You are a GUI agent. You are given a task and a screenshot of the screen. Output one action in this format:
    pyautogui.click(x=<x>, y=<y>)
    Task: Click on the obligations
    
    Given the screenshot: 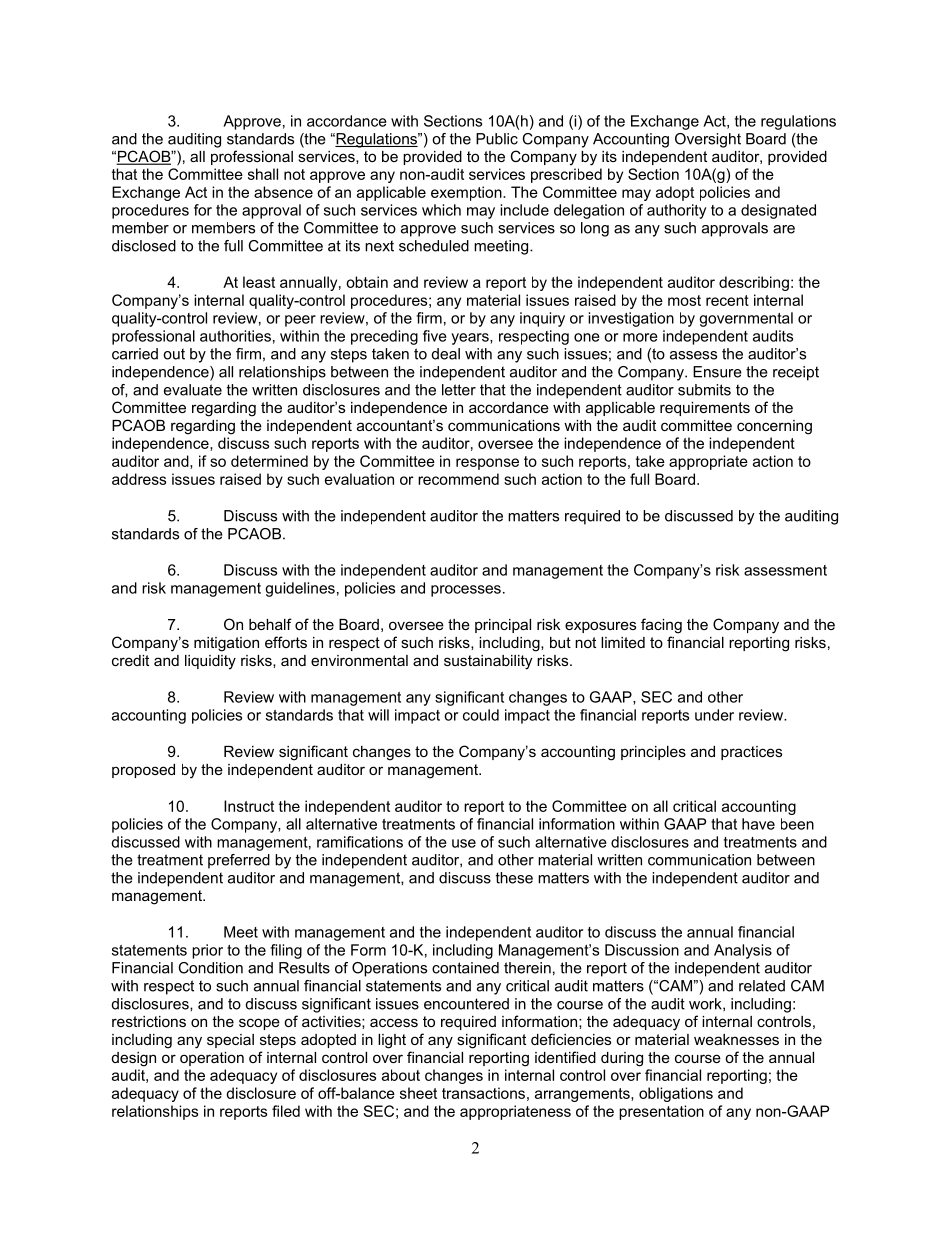 What is the action you would take?
    pyautogui.click(x=676, y=1094)
